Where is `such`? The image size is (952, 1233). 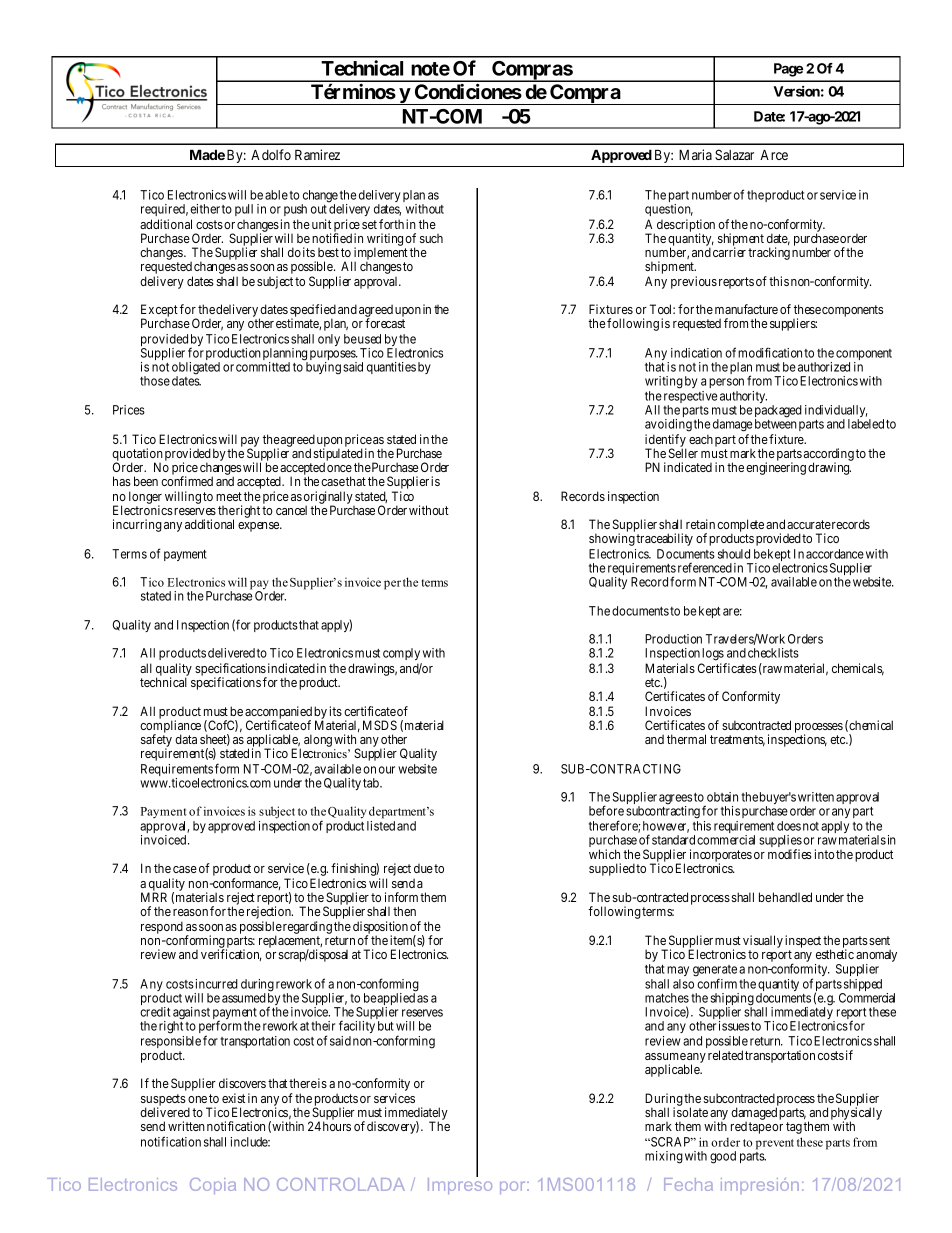
such is located at coordinates (431, 238).
